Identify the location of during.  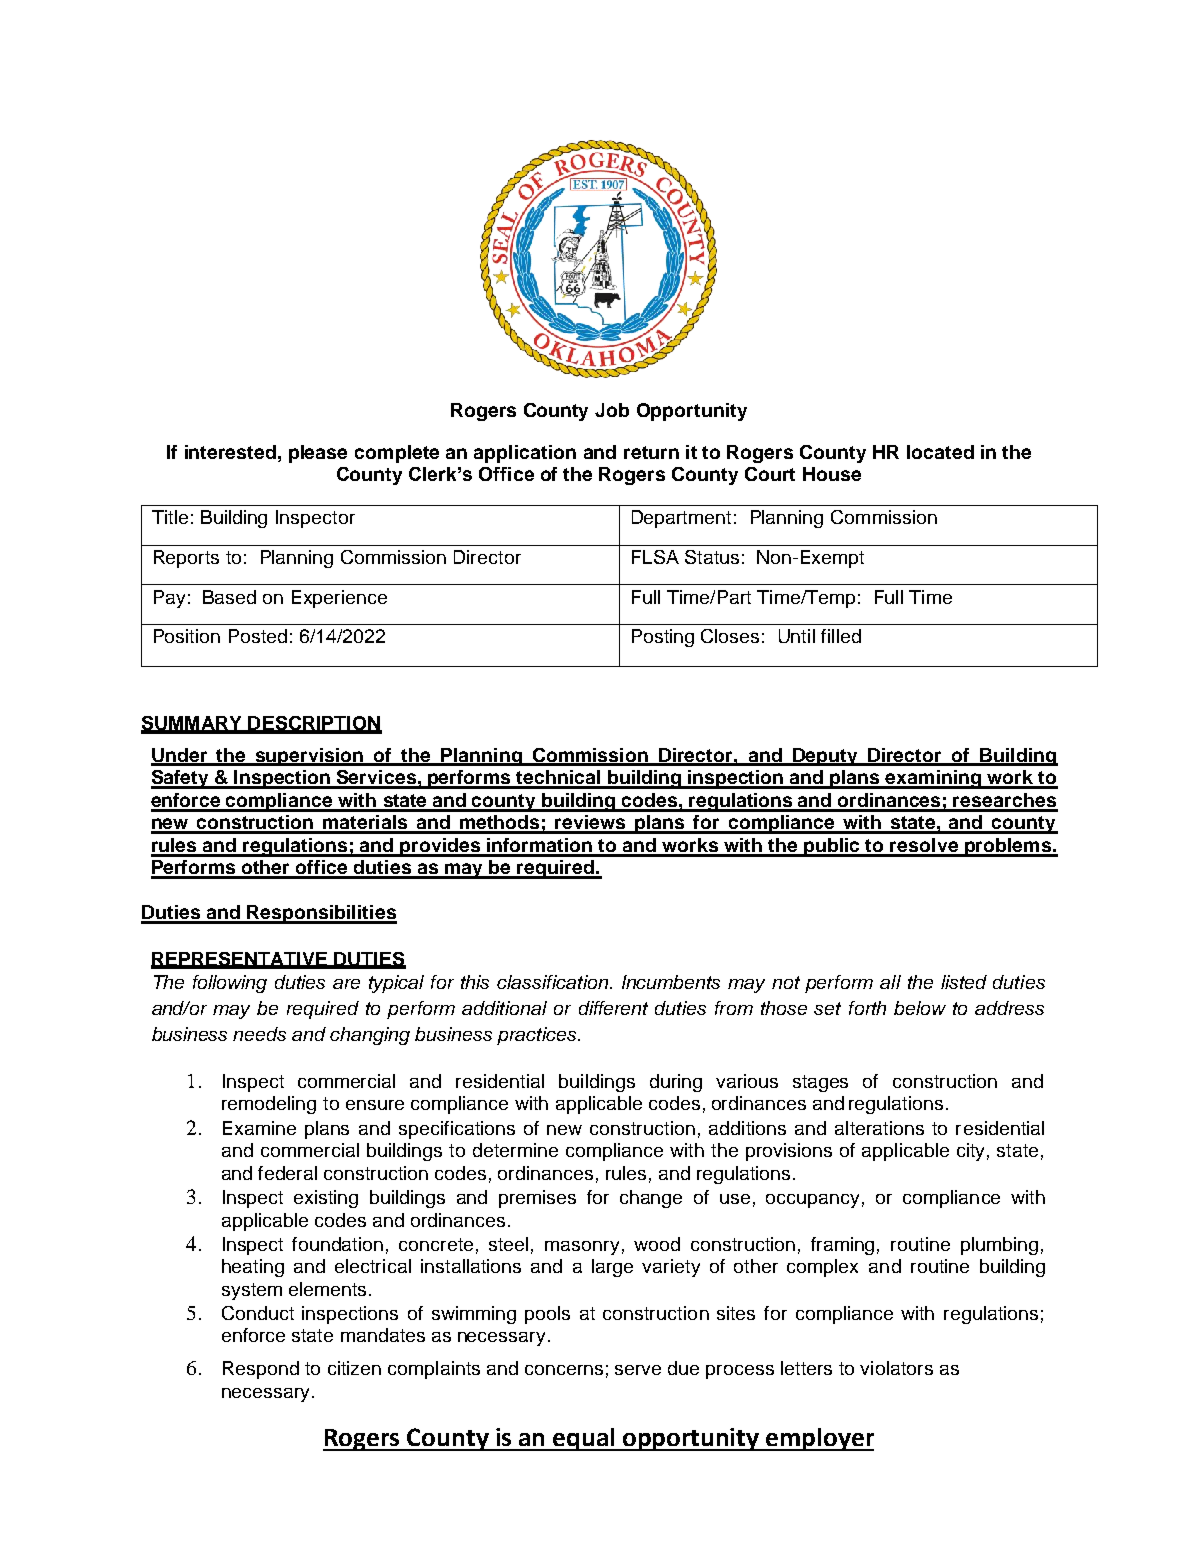
(676, 1083).
